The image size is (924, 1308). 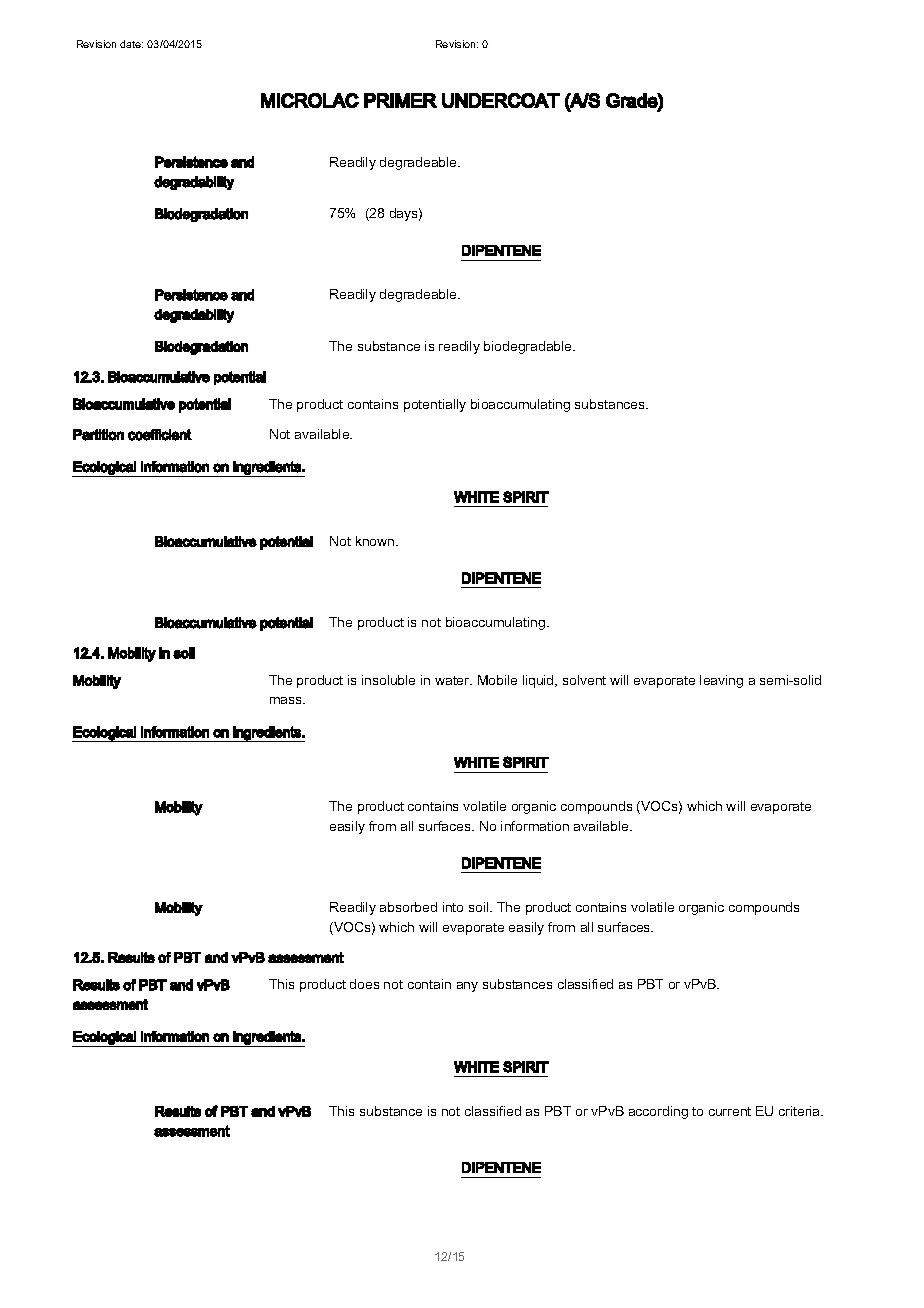 I want to click on any, so click(x=467, y=987).
